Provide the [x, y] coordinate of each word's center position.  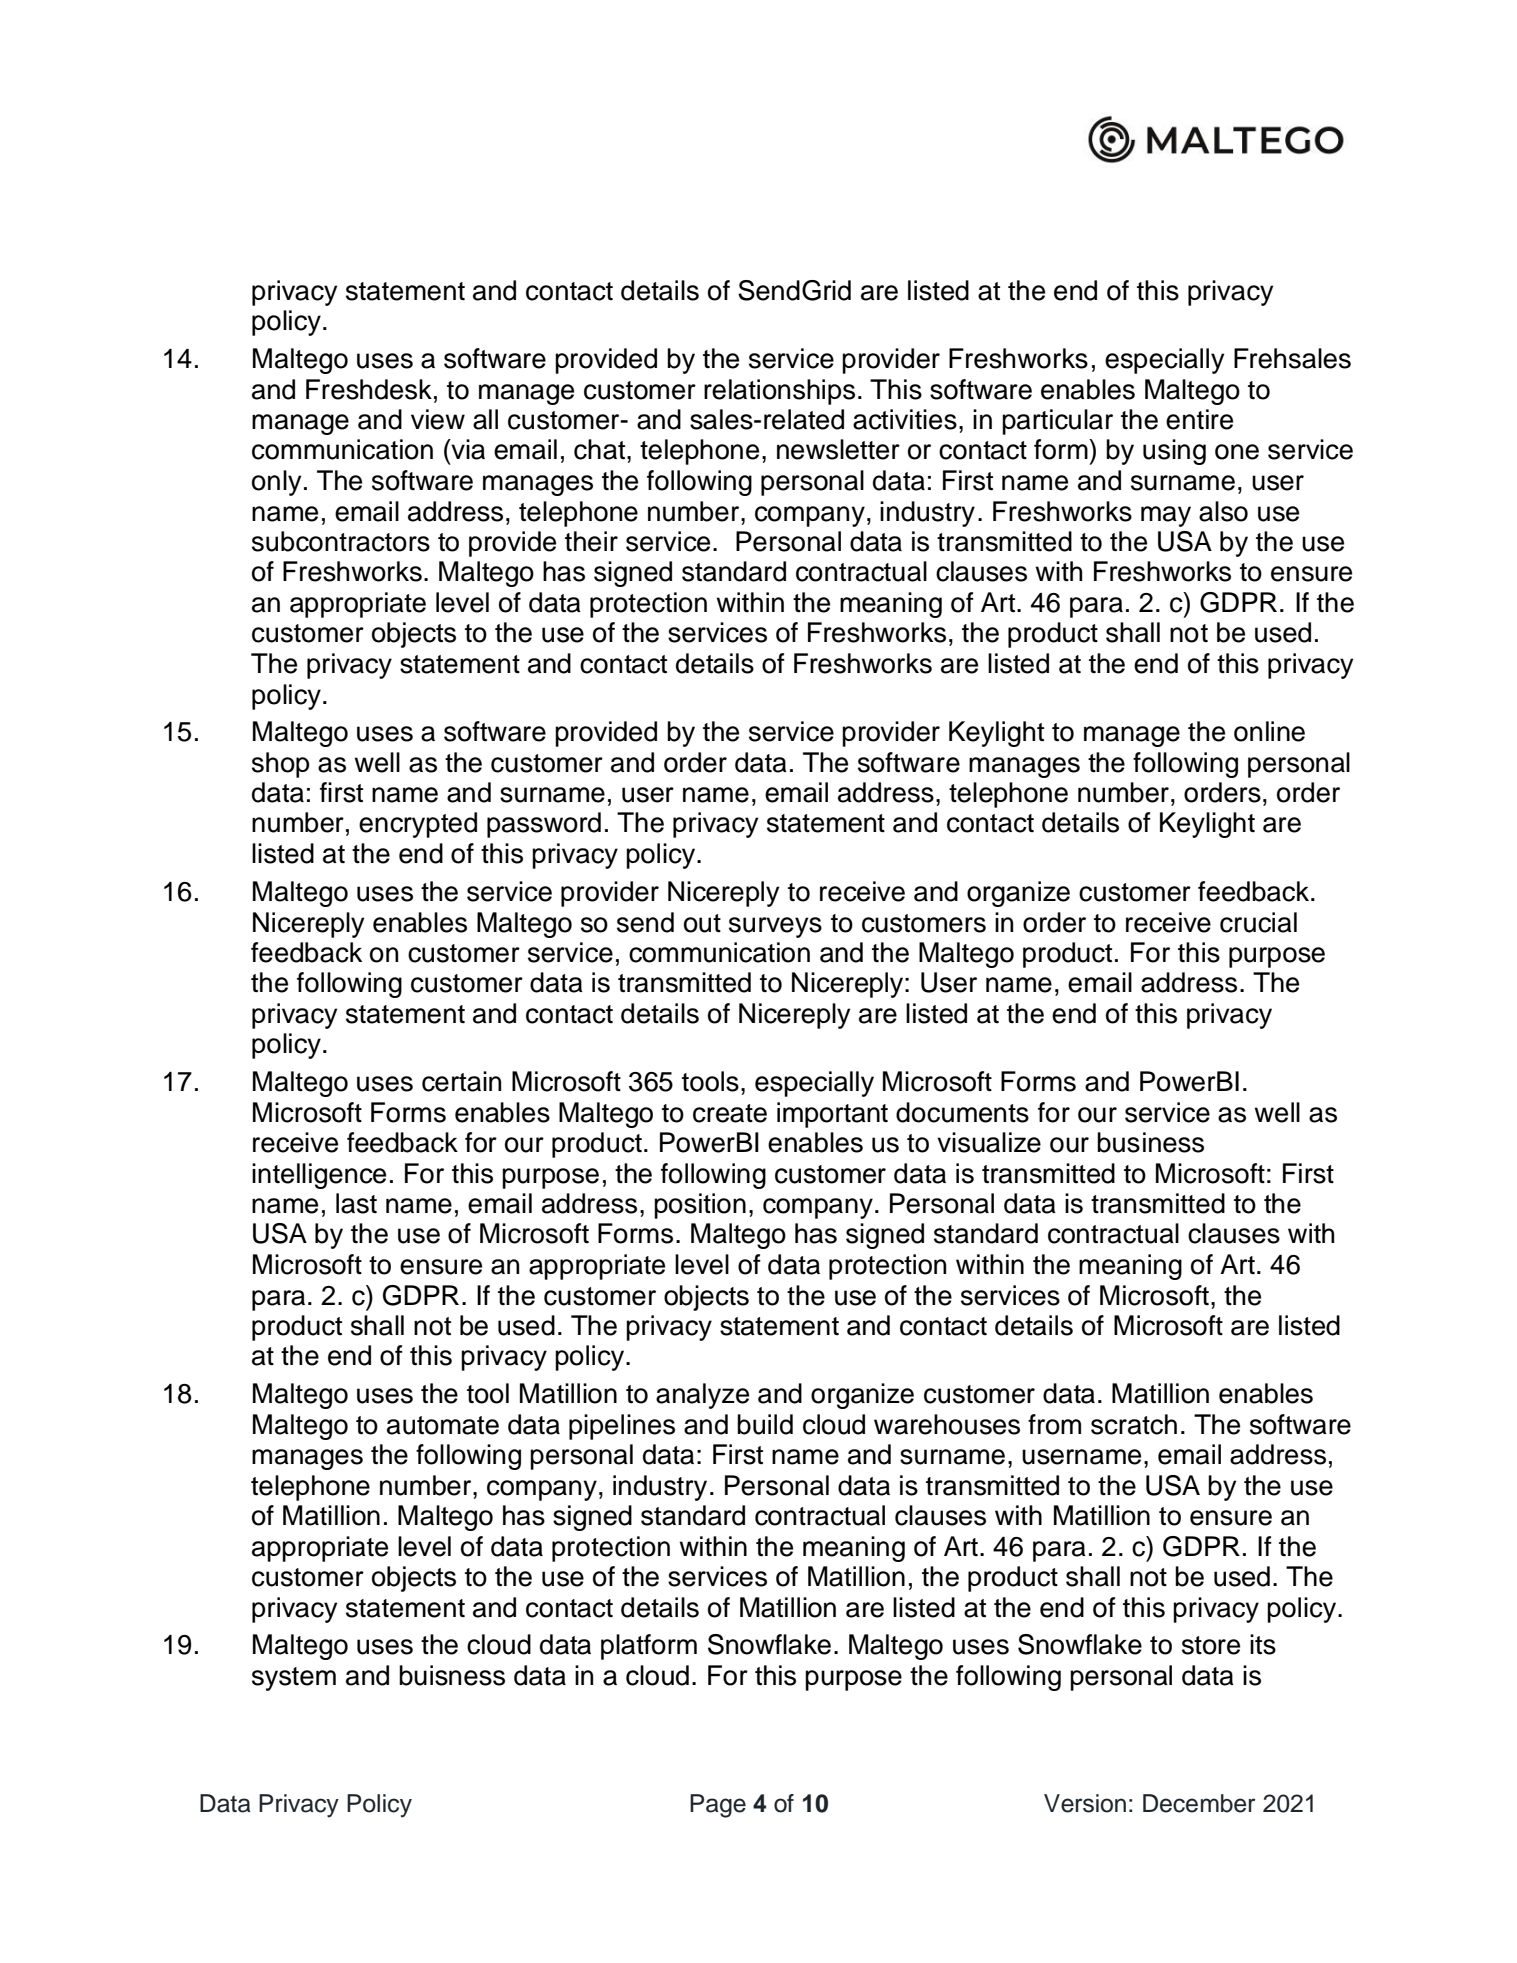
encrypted [418, 825]
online [1269, 731]
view [438, 419]
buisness [452, 1675]
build [765, 1424]
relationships [779, 392]
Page [718, 1806]
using [1174, 452]
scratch [1134, 1424]
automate [443, 1425]
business [1150, 1142]
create [730, 1113]
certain [461, 1081]
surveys [775, 927]
